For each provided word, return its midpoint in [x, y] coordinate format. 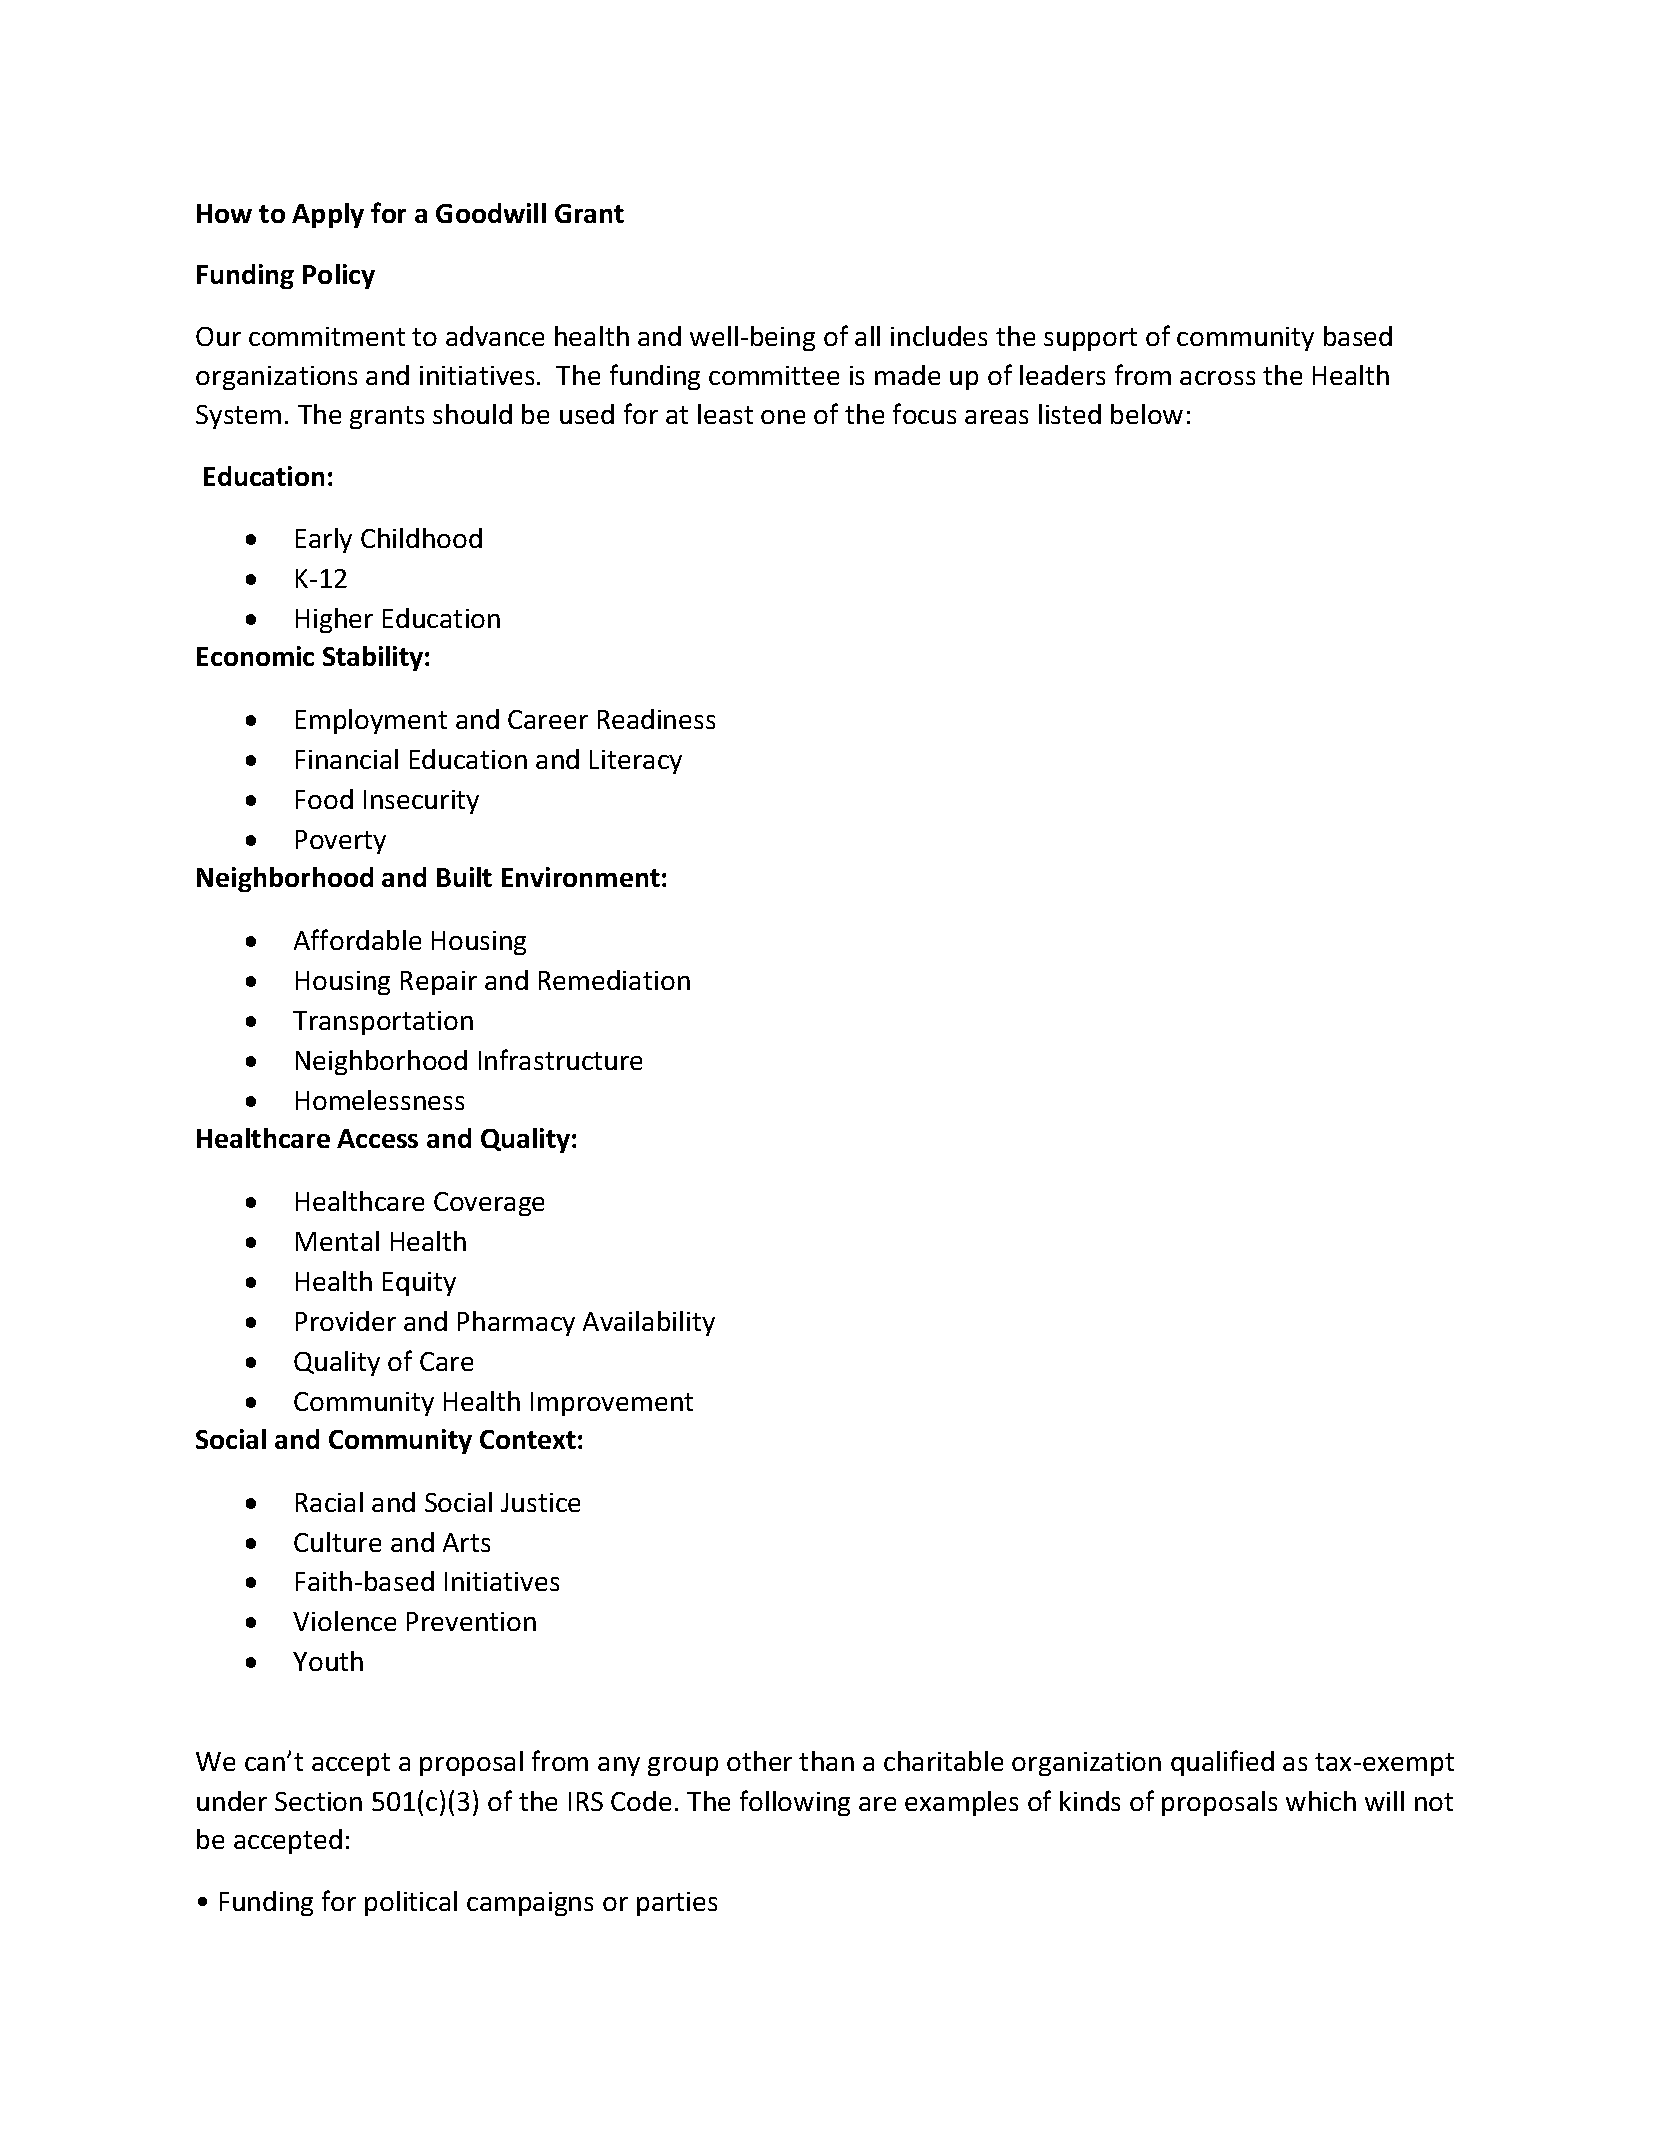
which [1321, 1801]
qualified [1222, 1763]
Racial [329, 1502]
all [867, 336]
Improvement [612, 1404]
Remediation [614, 980]
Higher [334, 620]
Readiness [656, 719]
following [795, 1803]
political [411, 1903]
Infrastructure [560, 1059]
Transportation [383, 1023]
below [1147, 414]
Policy [339, 276]
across [1217, 378]
